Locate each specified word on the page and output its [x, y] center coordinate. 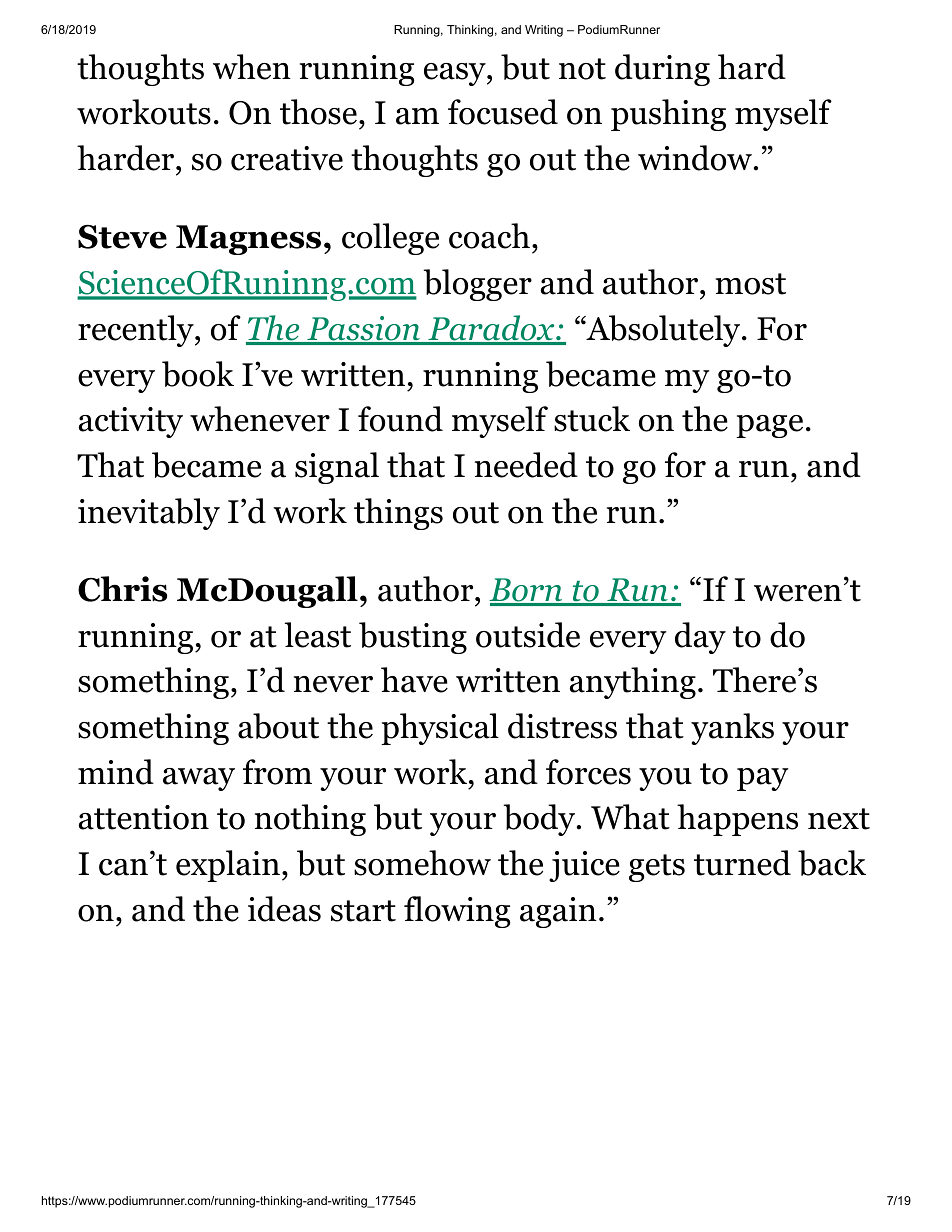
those [318, 112]
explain [228, 866]
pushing [668, 115]
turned [742, 863]
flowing [457, 912]
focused [503, 112]
